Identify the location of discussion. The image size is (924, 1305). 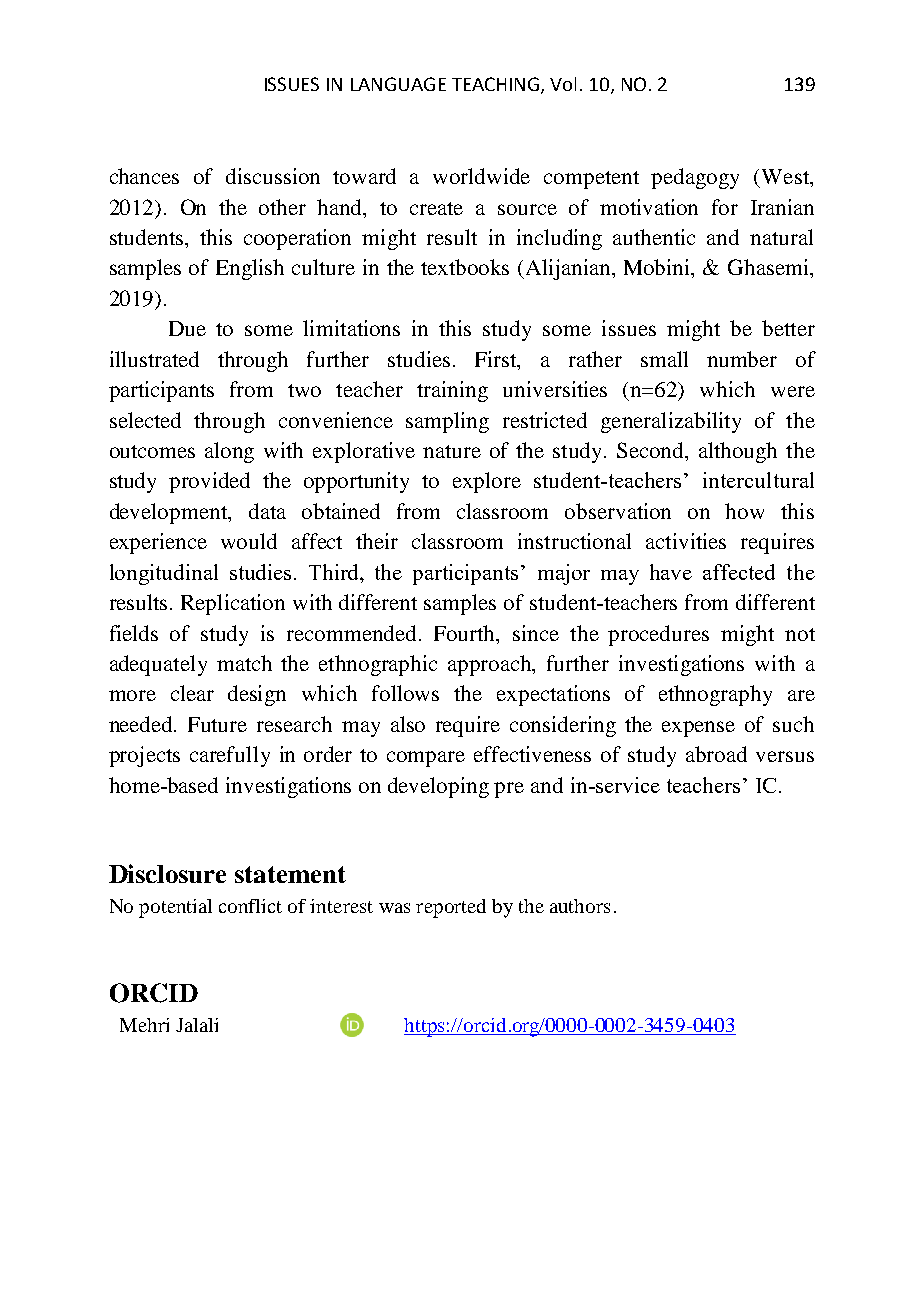
(273, 176).
